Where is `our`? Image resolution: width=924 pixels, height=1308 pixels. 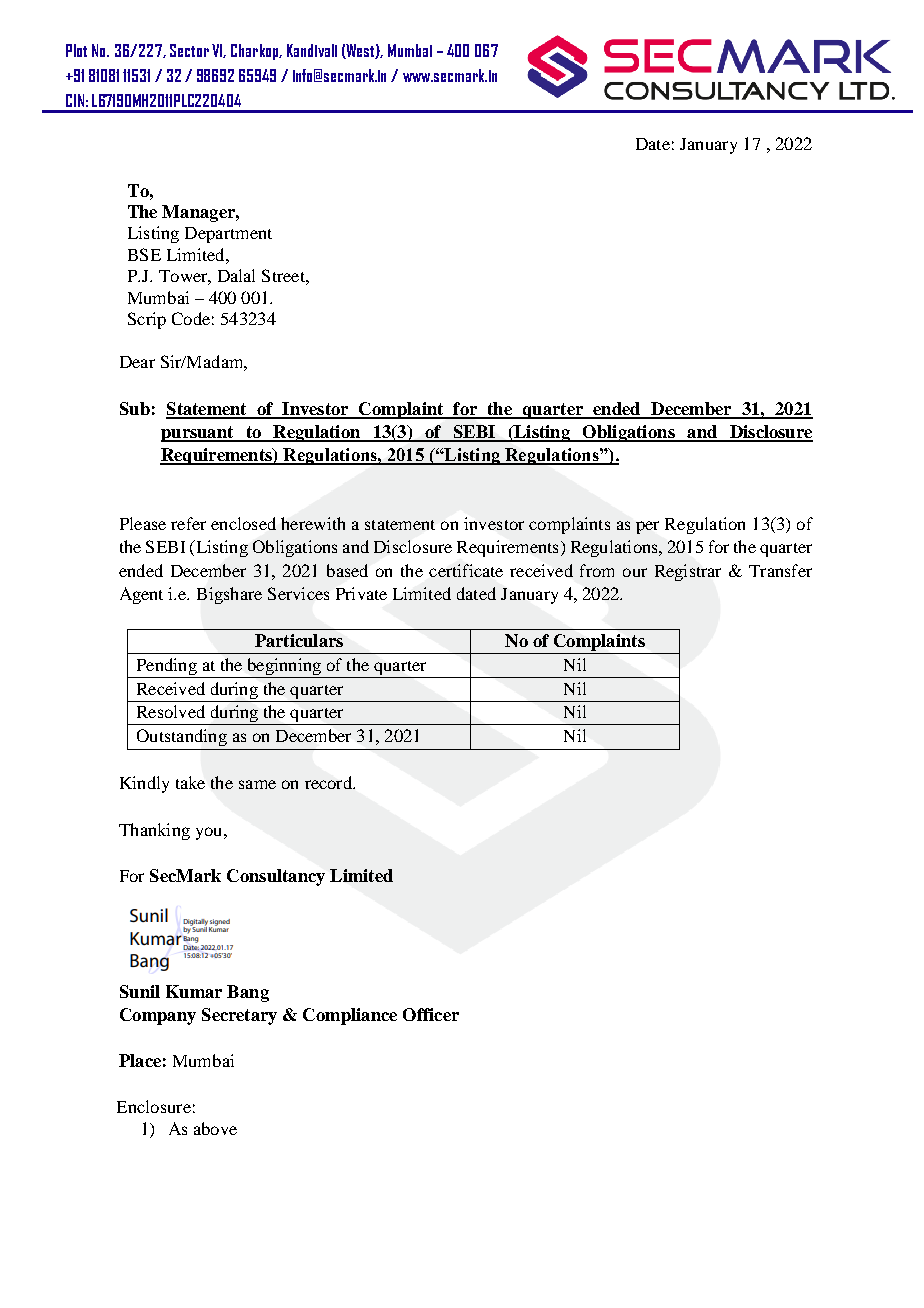 our is located at coordinates (635, 572).
